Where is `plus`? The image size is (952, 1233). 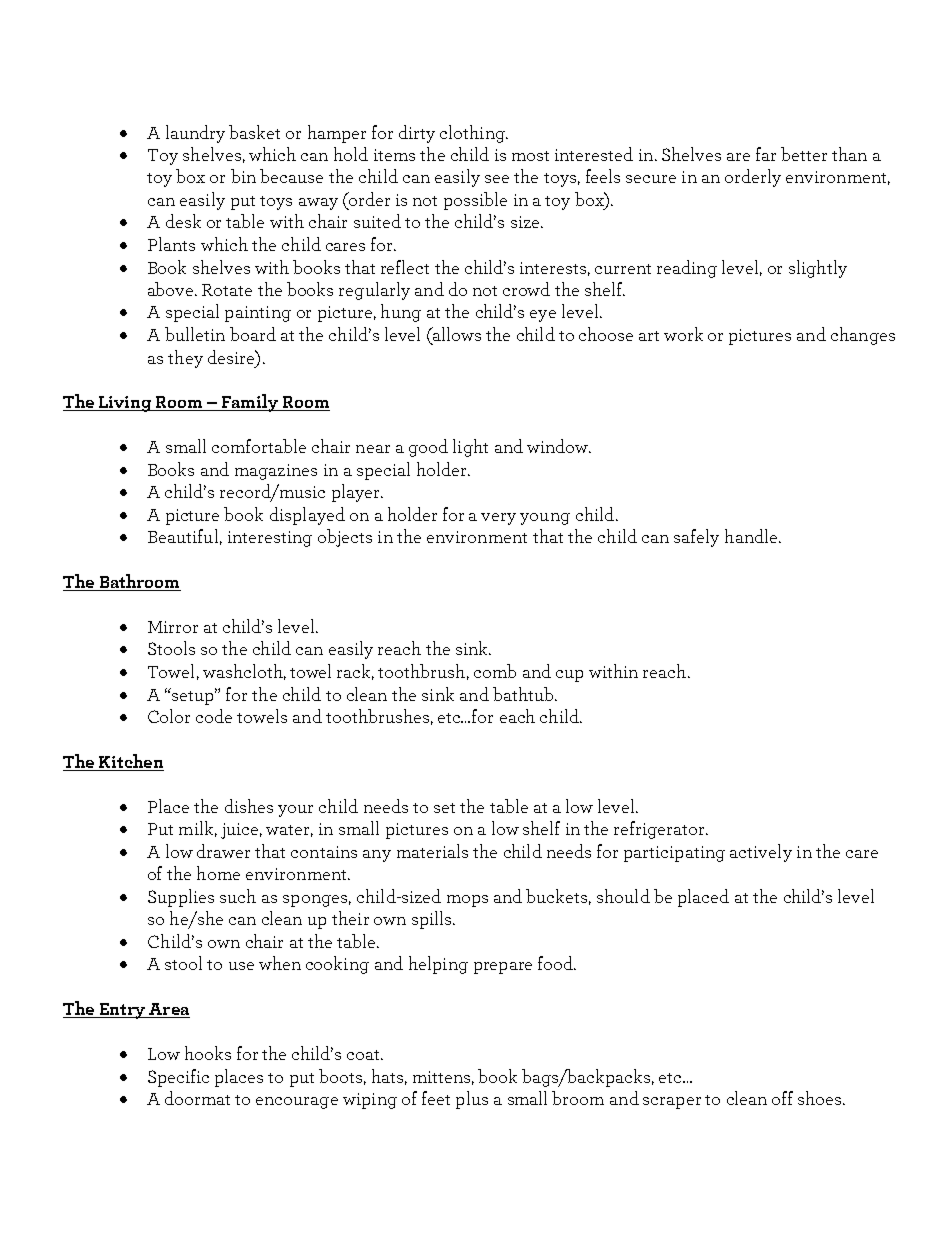
plus is located at coordinates (472, 1100).
